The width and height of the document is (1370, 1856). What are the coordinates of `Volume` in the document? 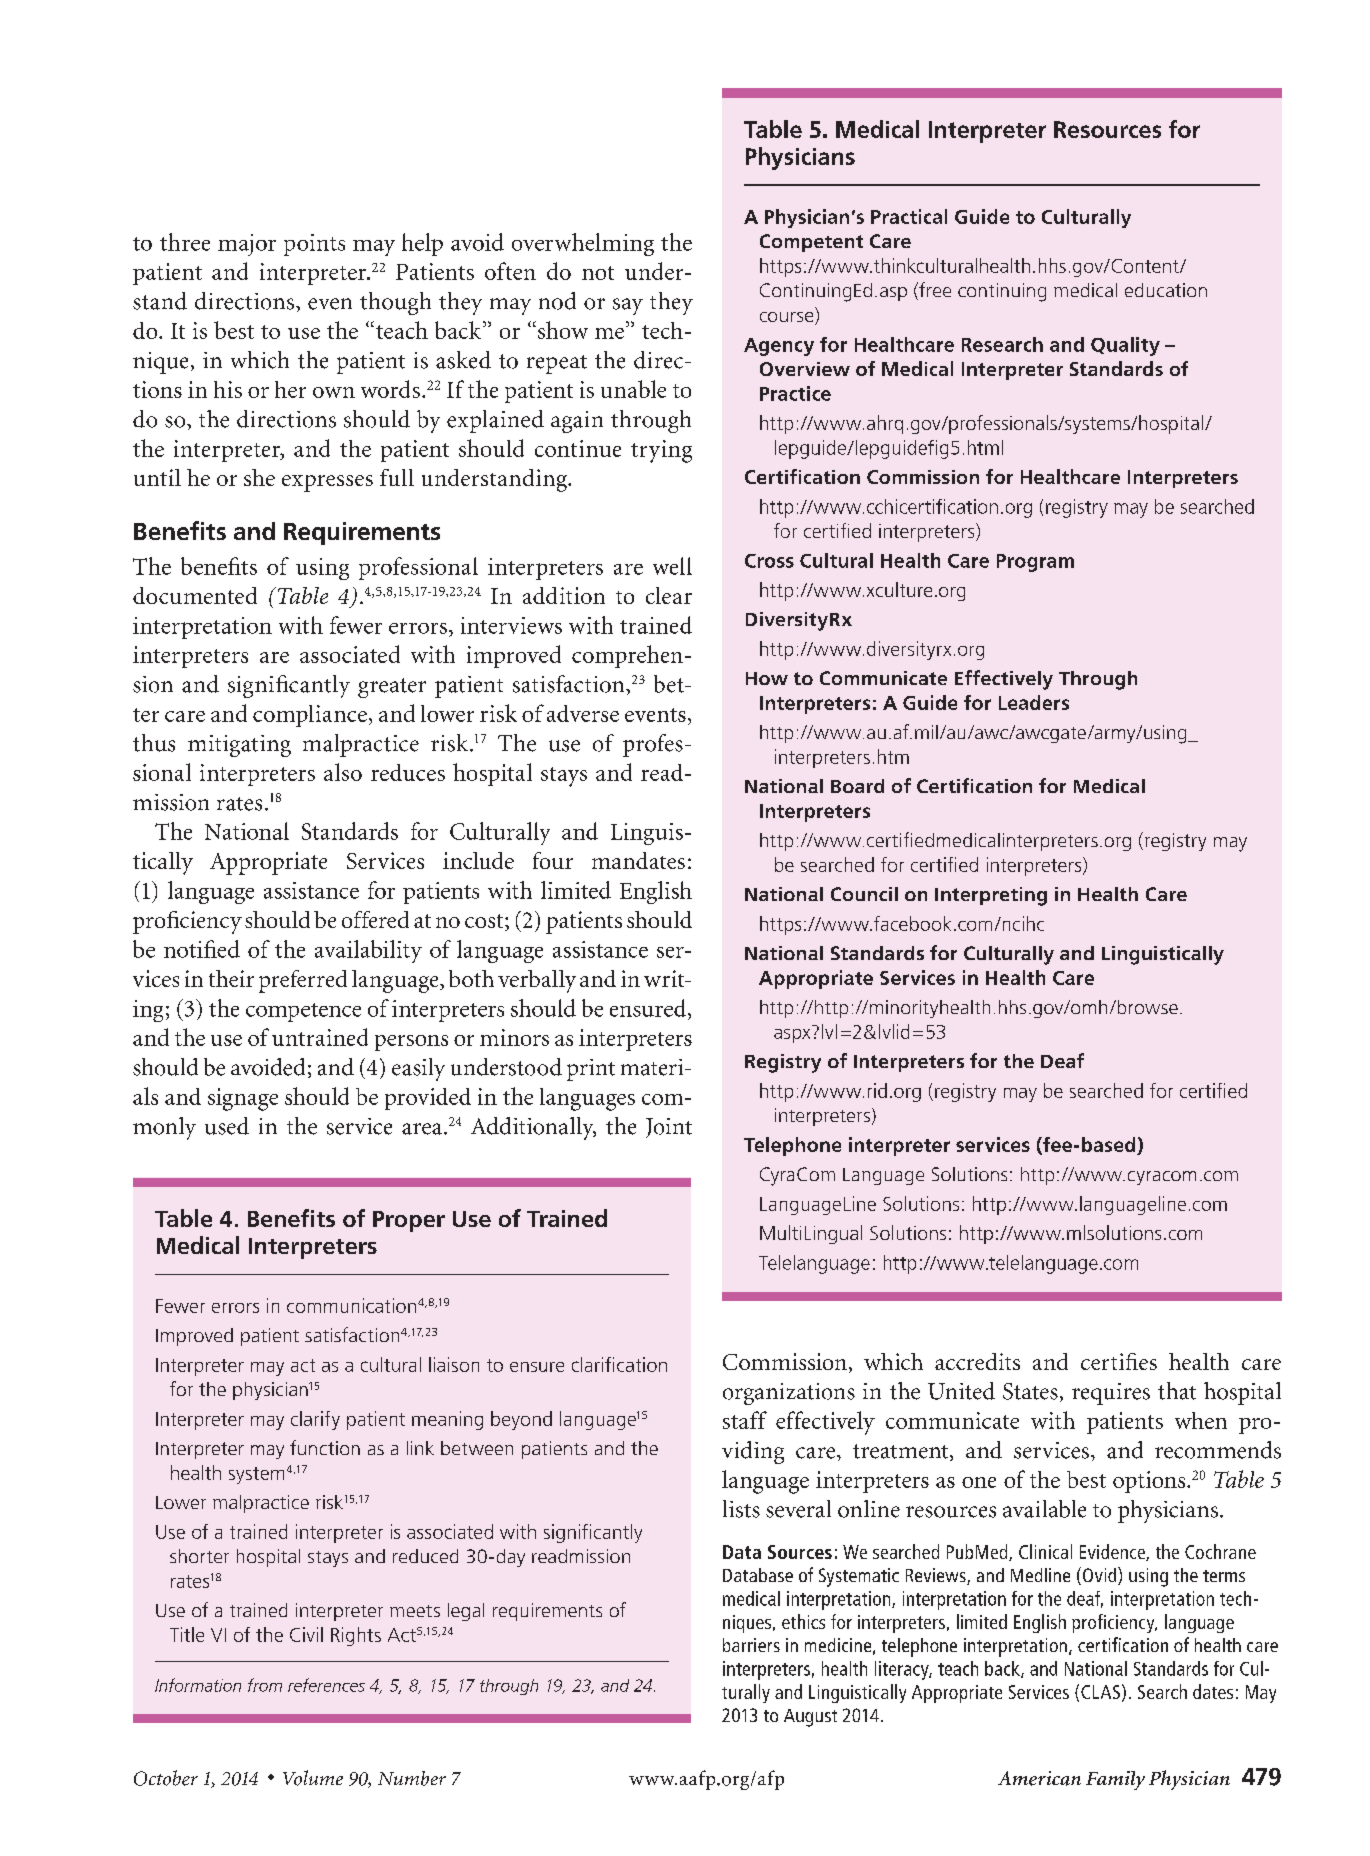 It's located at (313, 1778).
